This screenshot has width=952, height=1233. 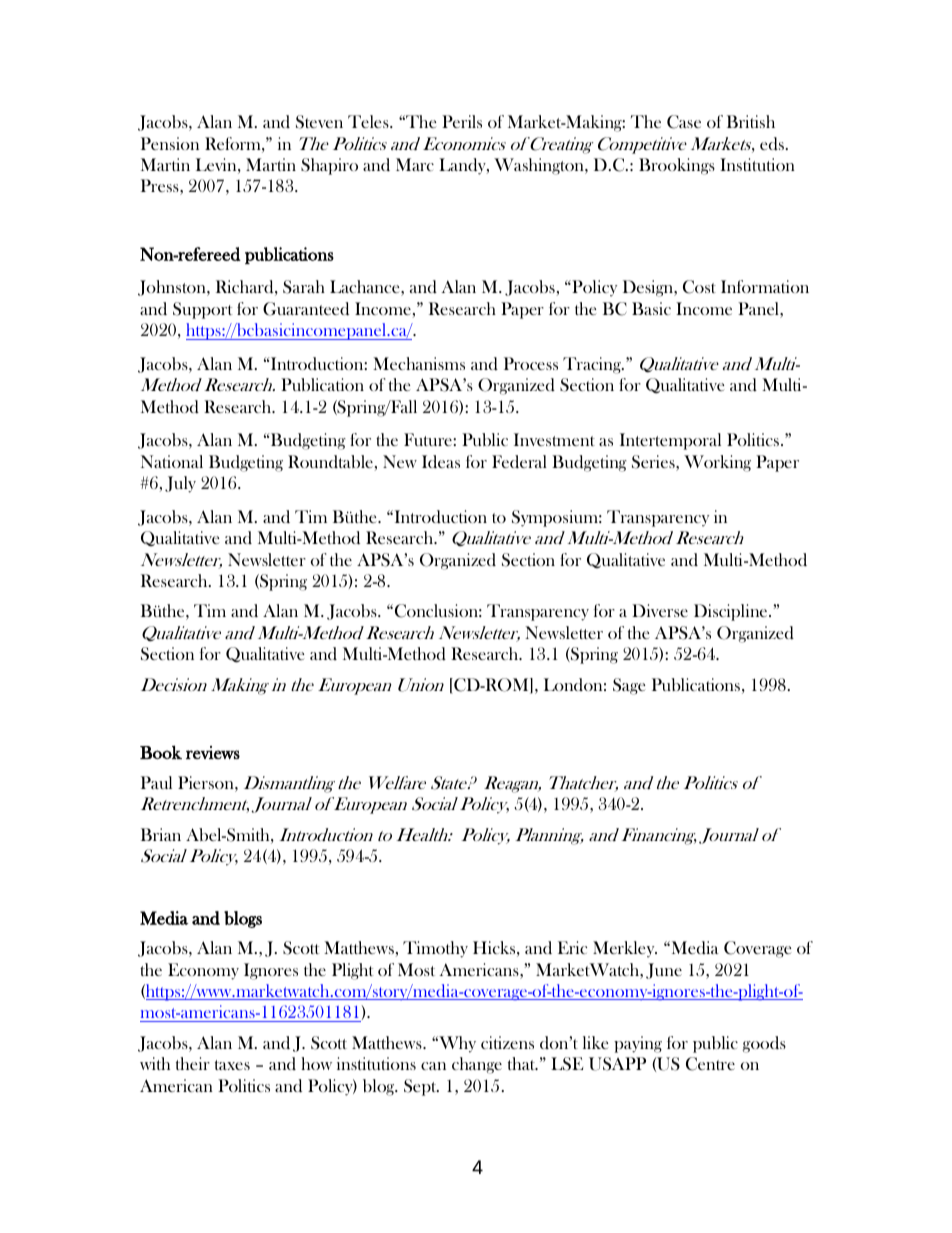 I want to click on Centre, so click(x=710, y=1064).
